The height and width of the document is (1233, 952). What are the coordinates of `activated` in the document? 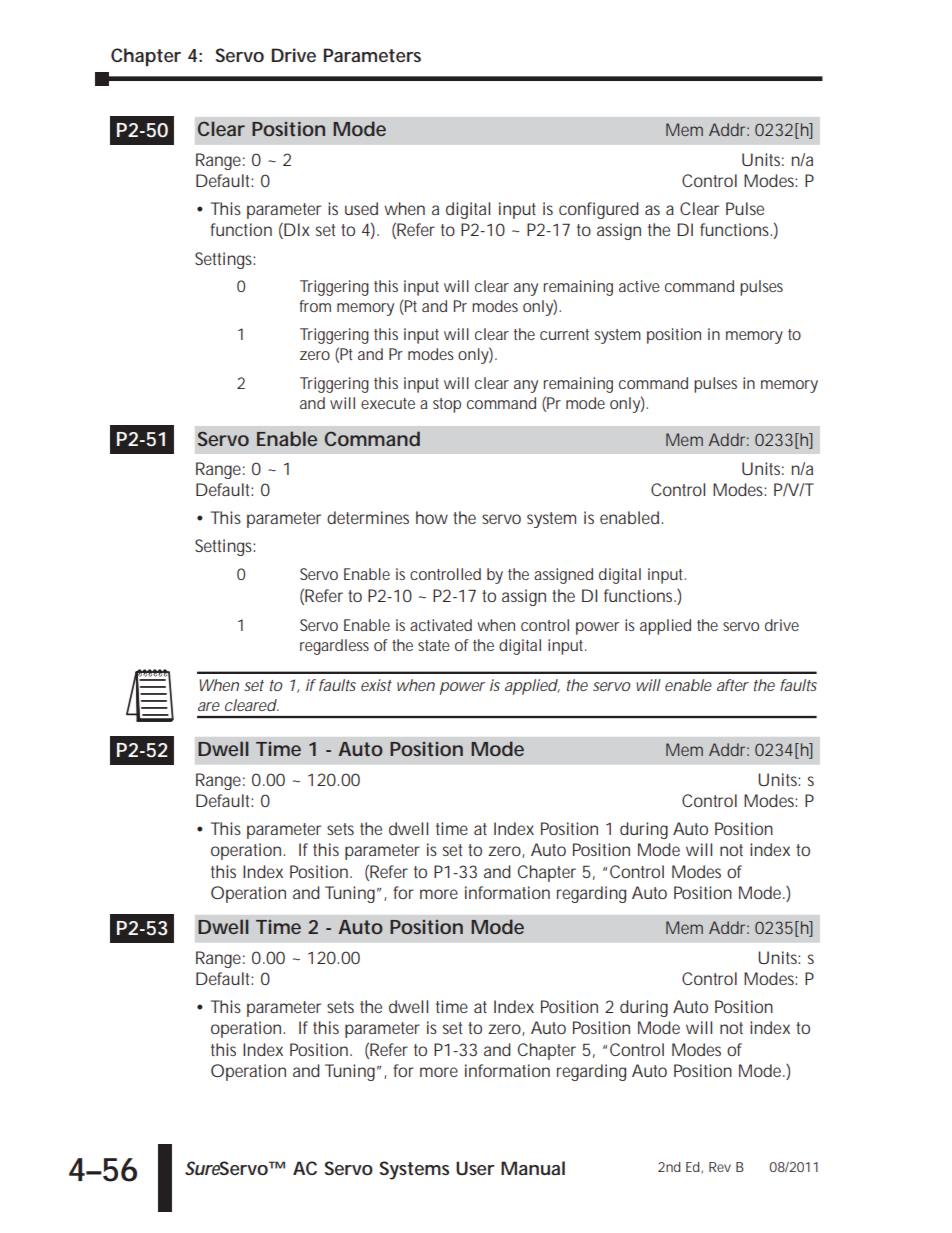 It's located at (441, 625).
